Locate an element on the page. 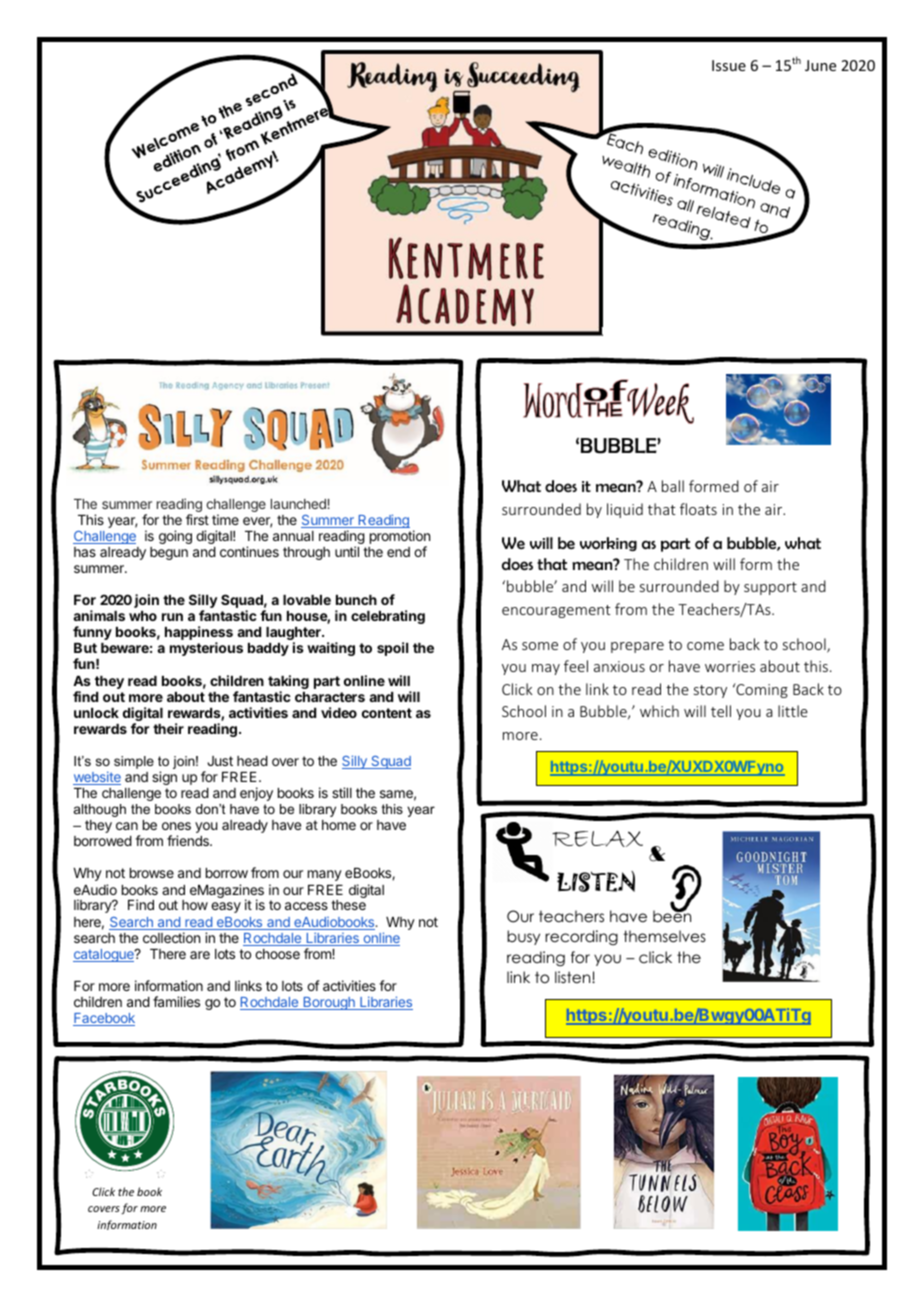 Image resolution: width=924 pixels, height=1307 pixels. floats is located at coordinates (698, 509).
